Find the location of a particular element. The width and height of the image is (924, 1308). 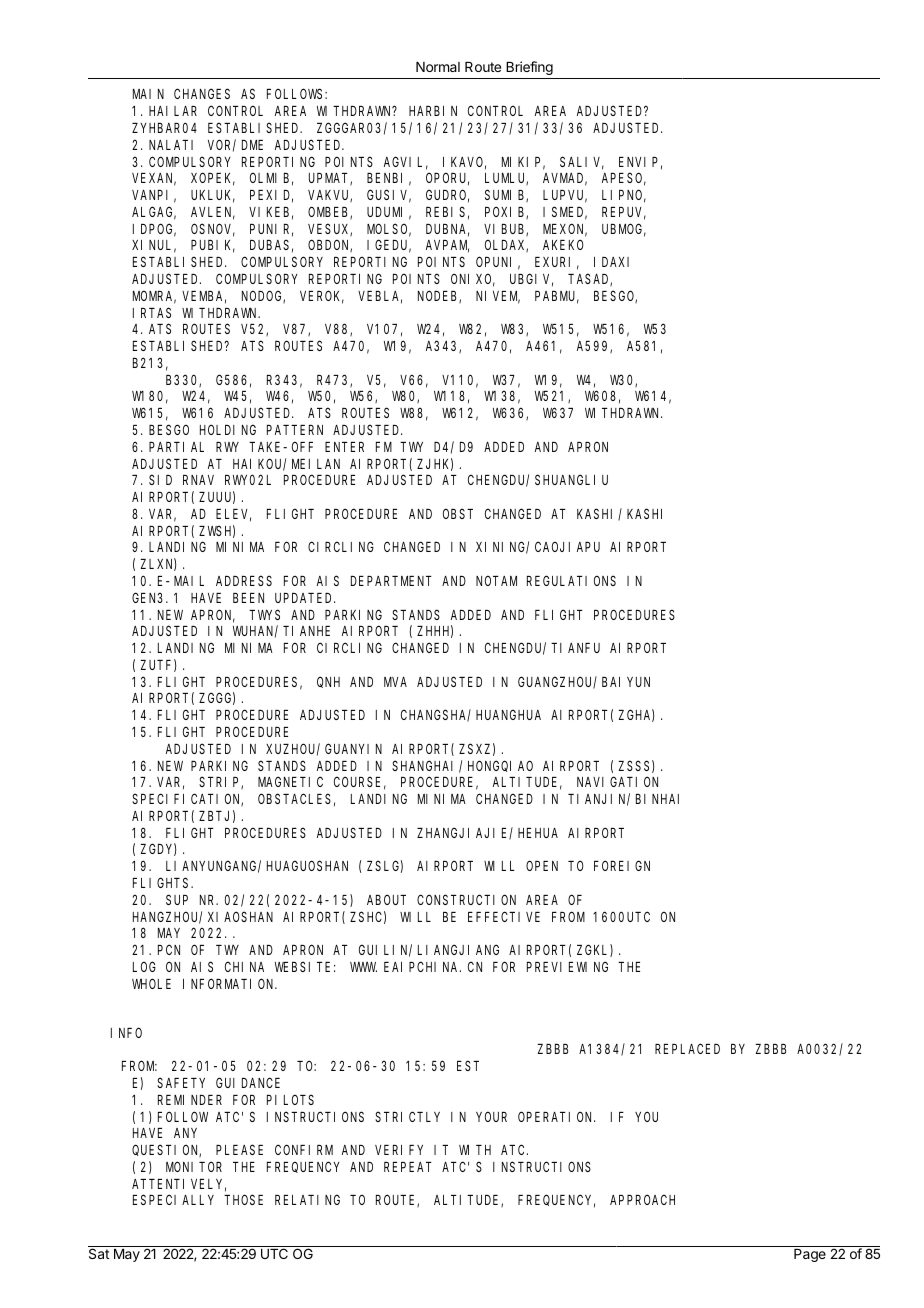

MAIN is located at coordinates (148, 94).
